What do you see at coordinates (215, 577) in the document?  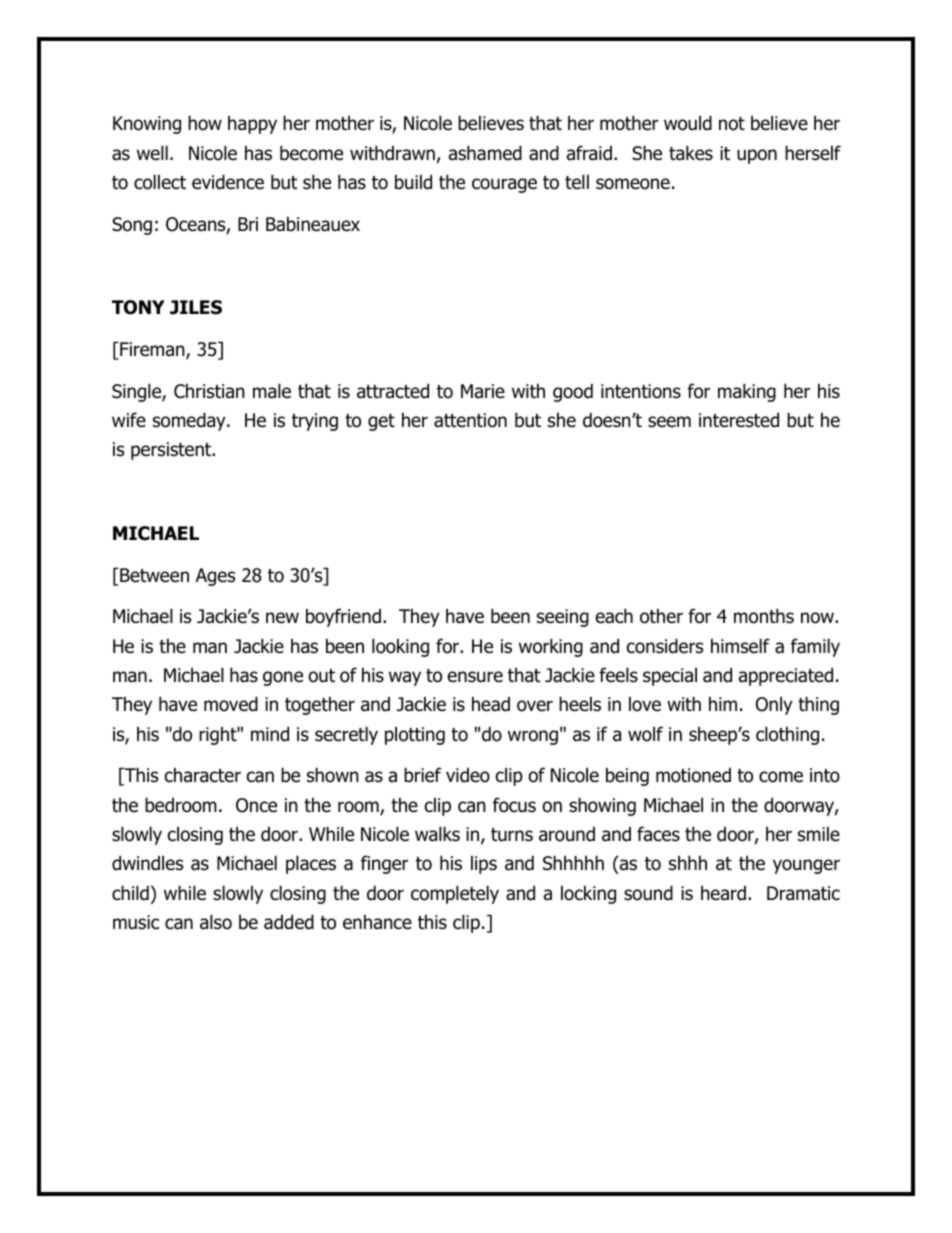 I see `Ages` at bounding box center [215, 577].
